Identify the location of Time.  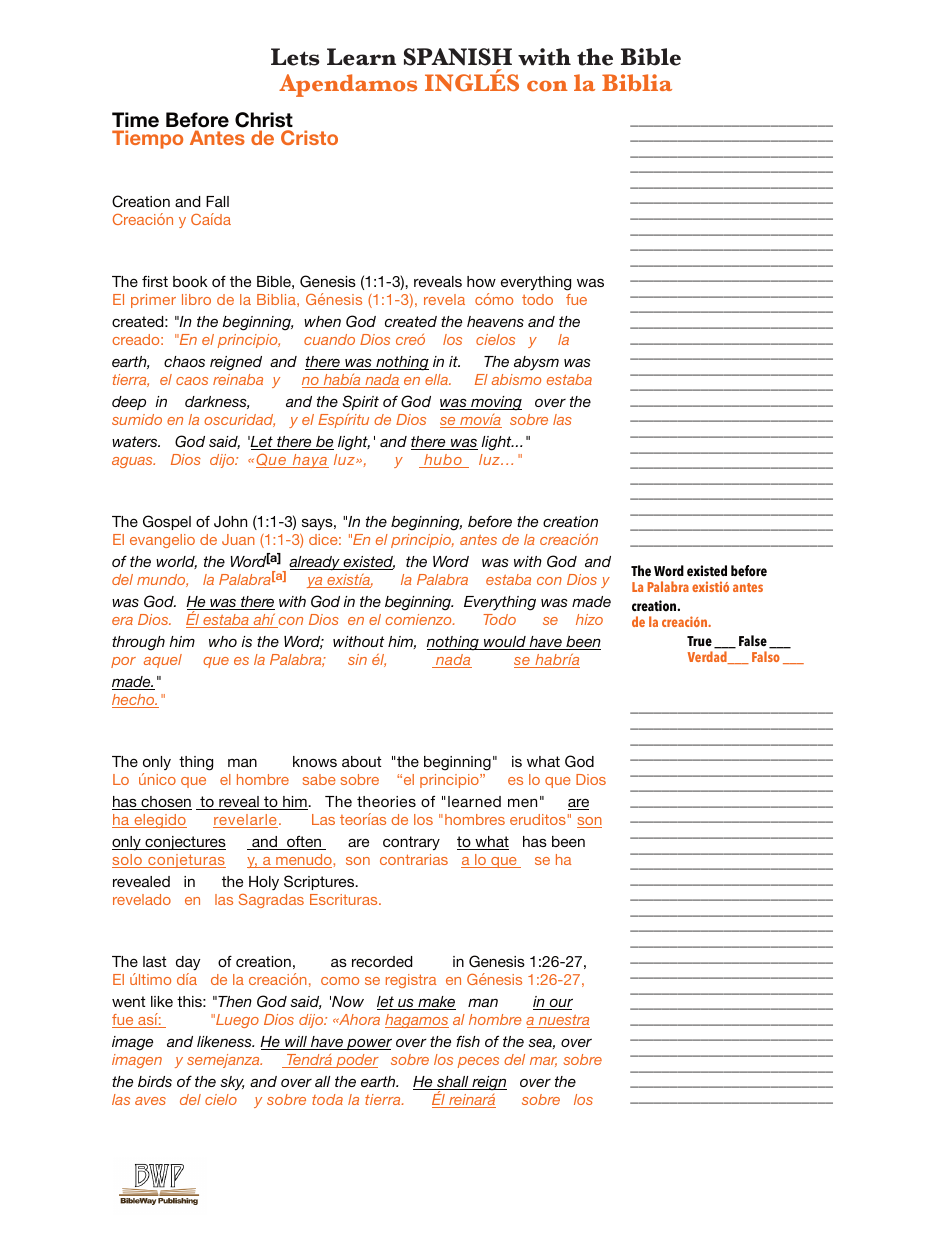
(135, 120).
